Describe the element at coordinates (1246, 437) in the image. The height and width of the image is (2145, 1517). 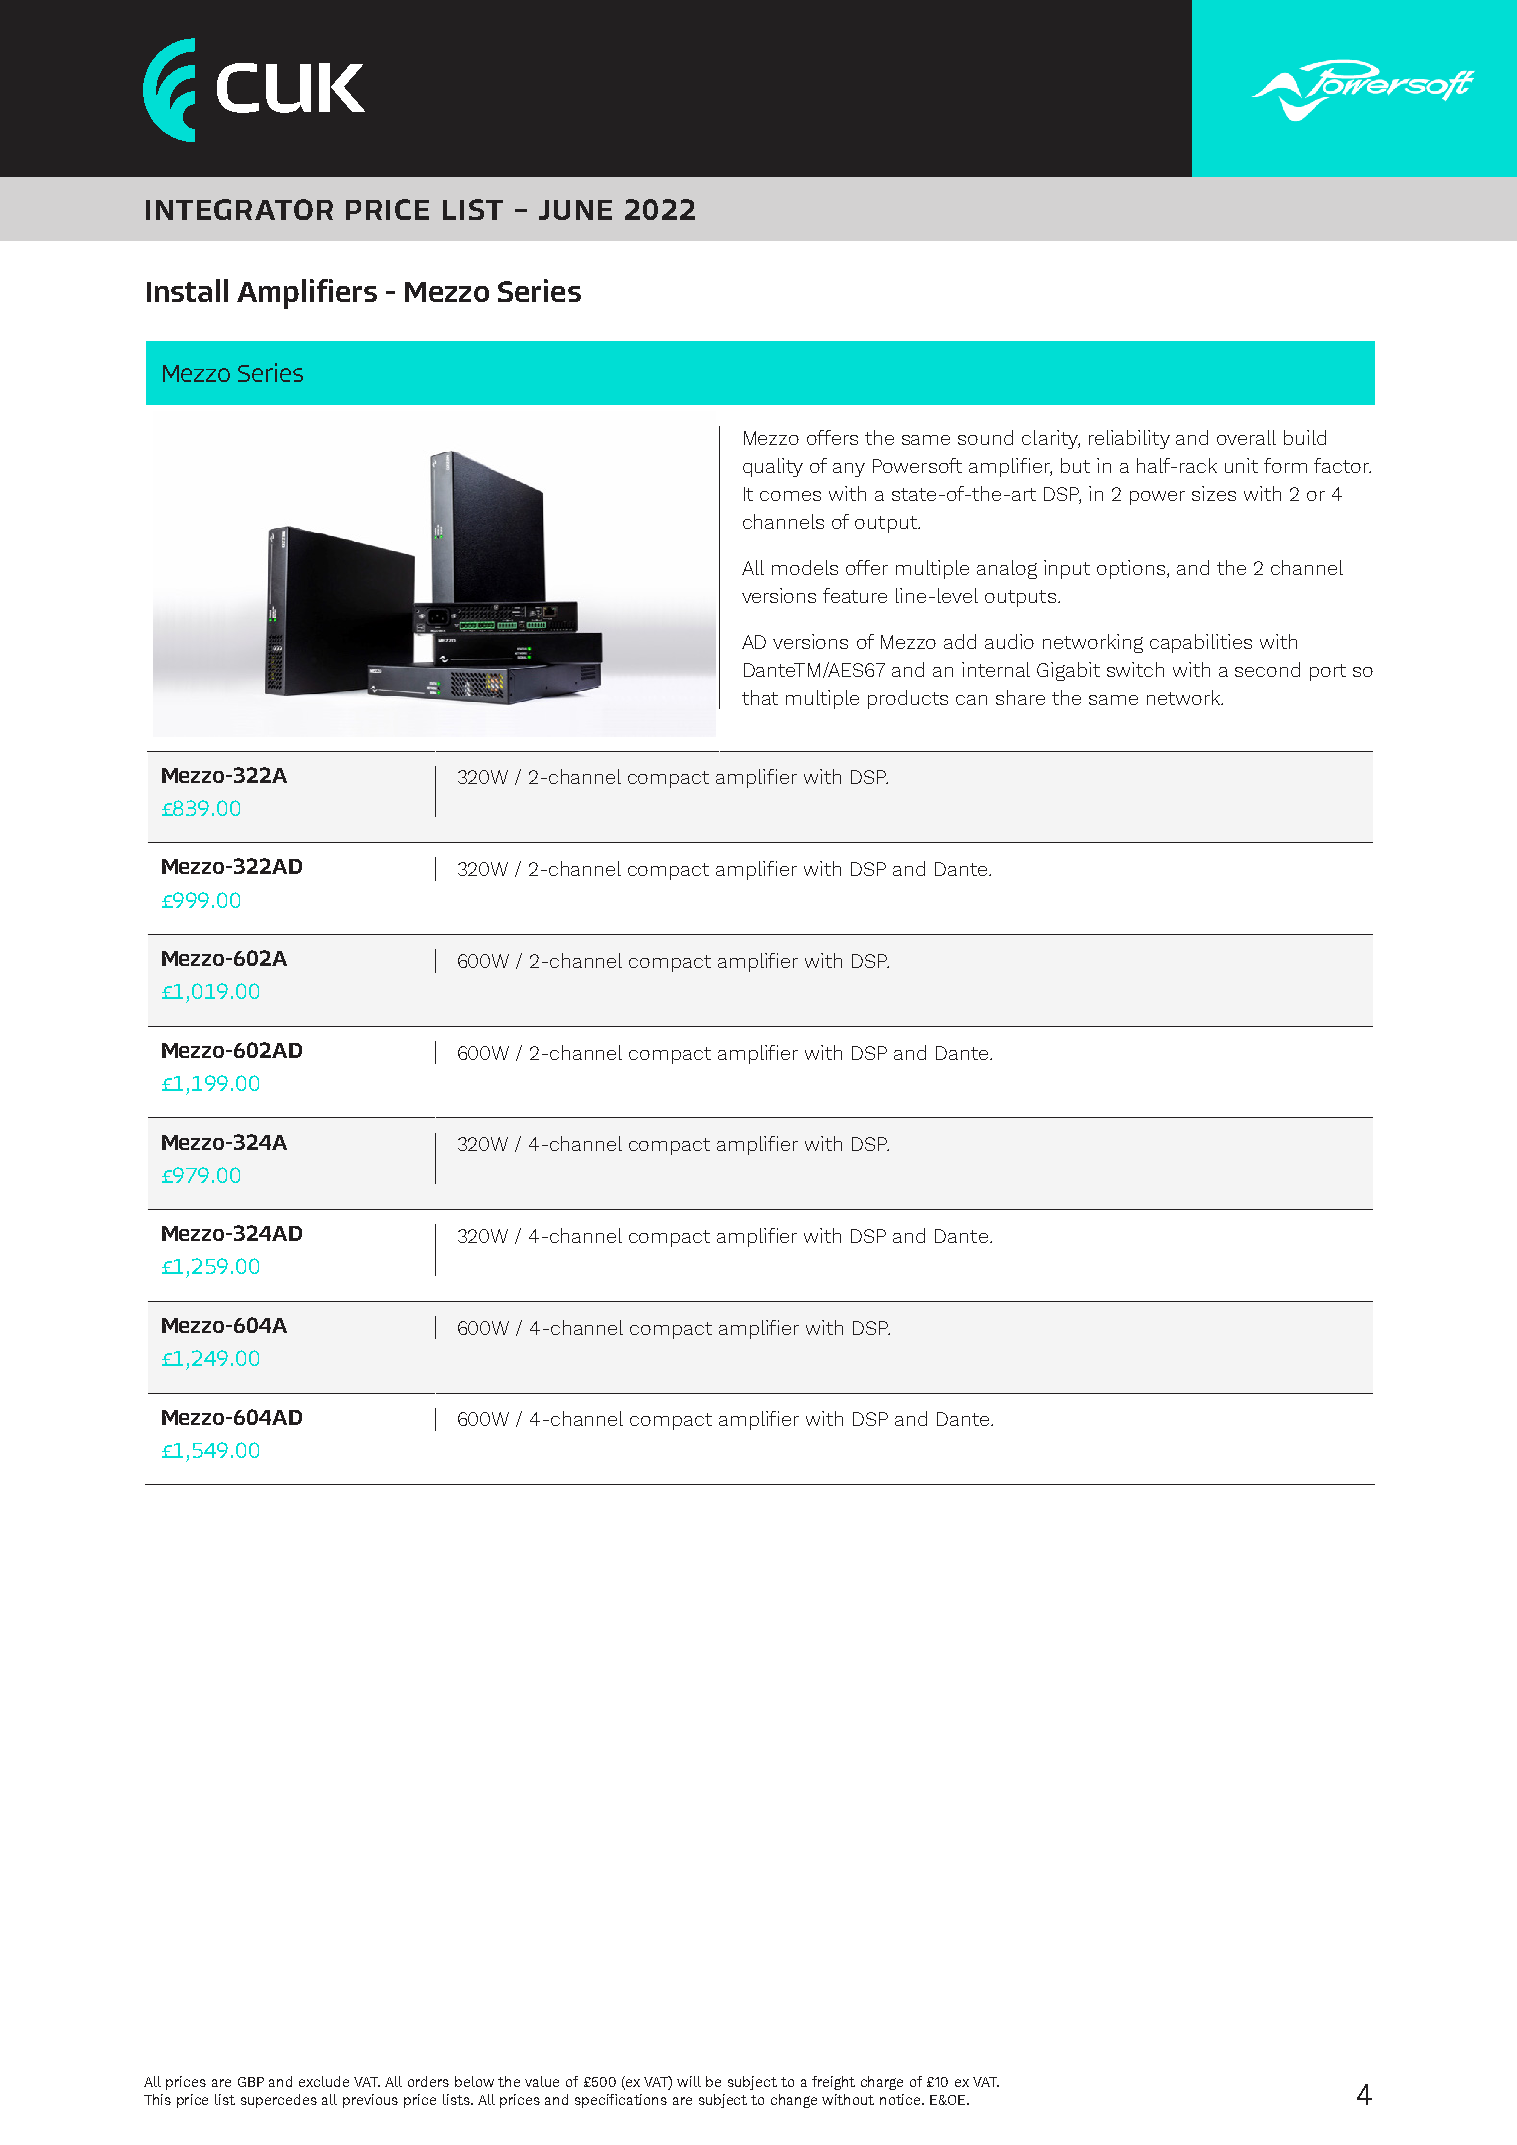
I see `overall` at that location.
